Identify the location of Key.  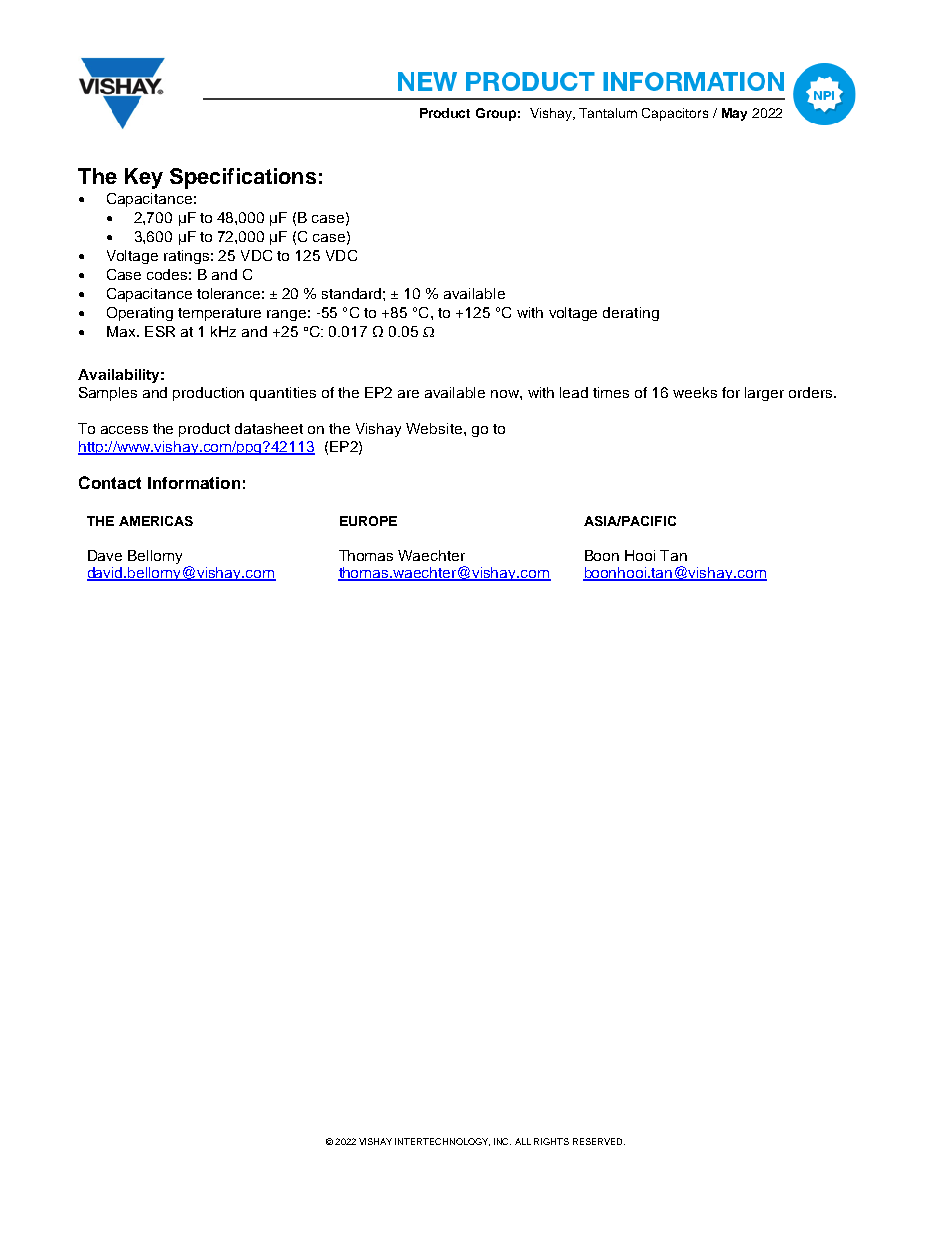
(144, 178).
